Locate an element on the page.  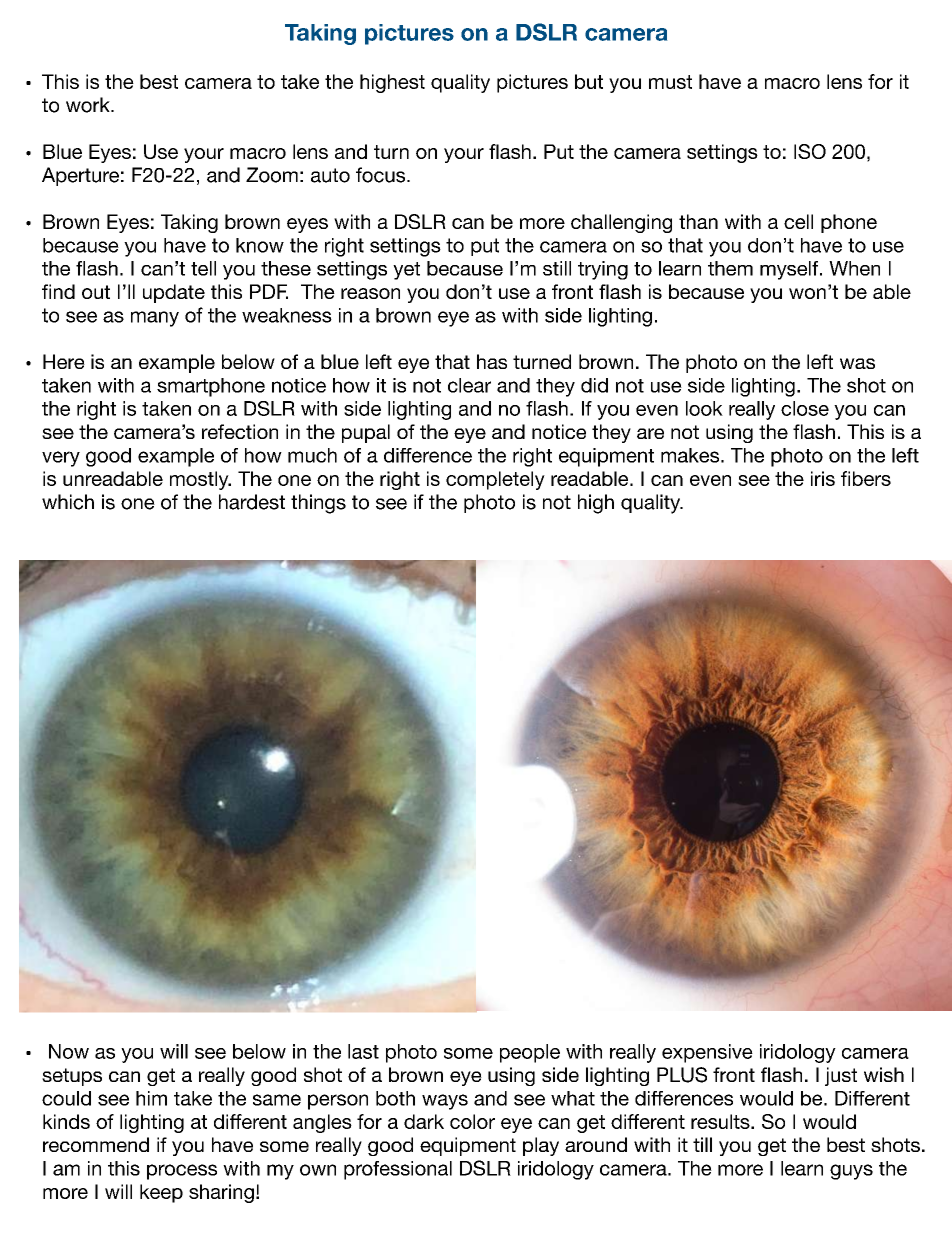
which is located at coordinates (68, 502).
